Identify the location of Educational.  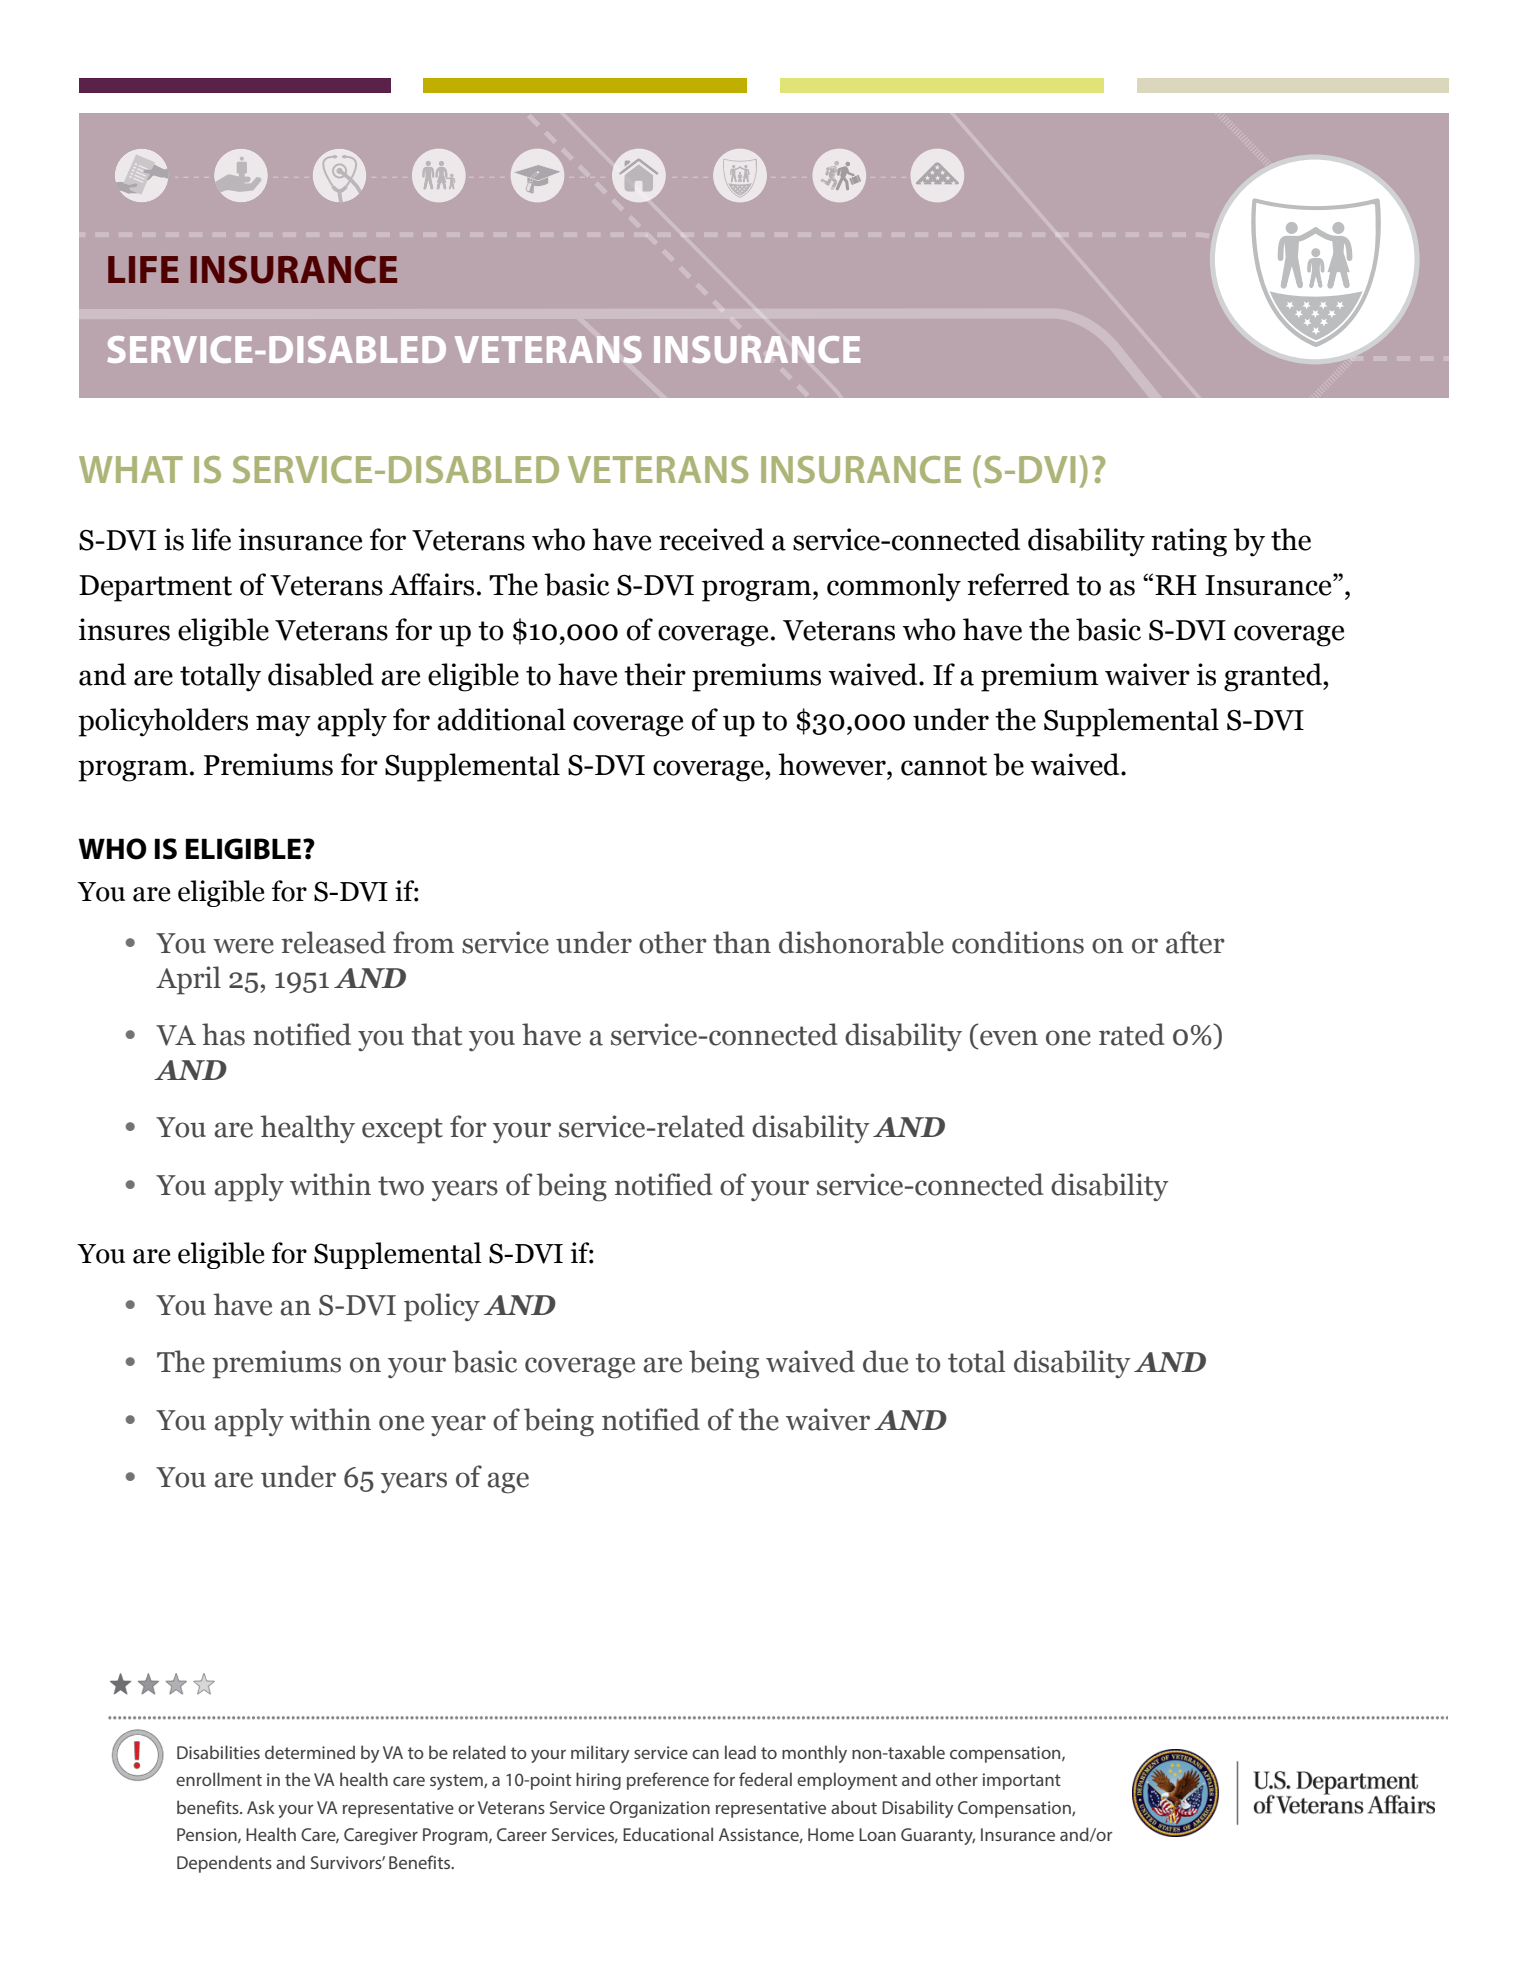
(668, 1834).
